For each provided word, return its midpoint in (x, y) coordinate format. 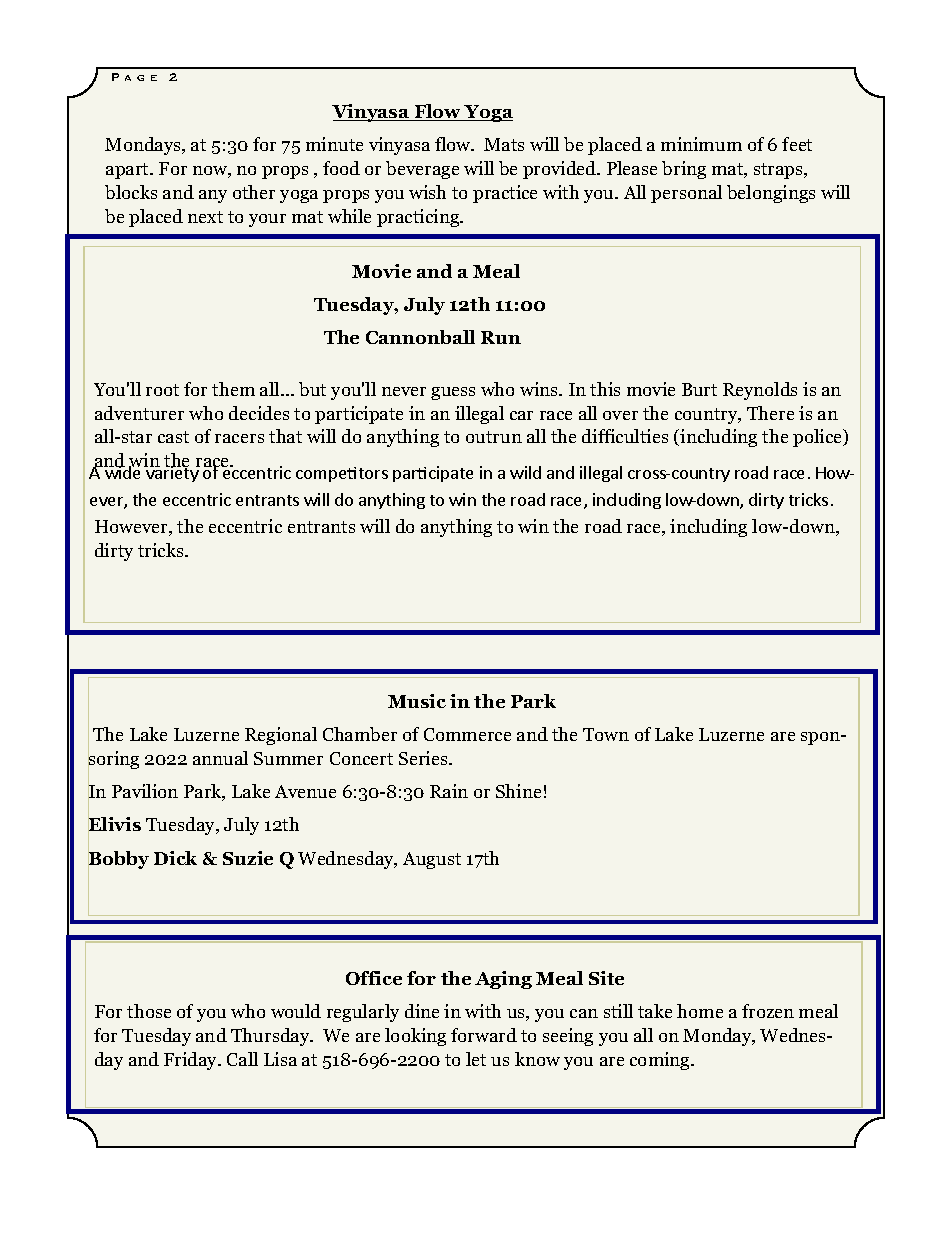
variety (172, 473)
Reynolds (760, 391)
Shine (518, 791)
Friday (192, 1061)
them (233, 389)
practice (505, 194)
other (254, 192)
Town (606, 734)
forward (484, 1035)
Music (417, 701)
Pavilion (145, 791)
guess (453, 393)
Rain (449, 791)
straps (779, 171)
